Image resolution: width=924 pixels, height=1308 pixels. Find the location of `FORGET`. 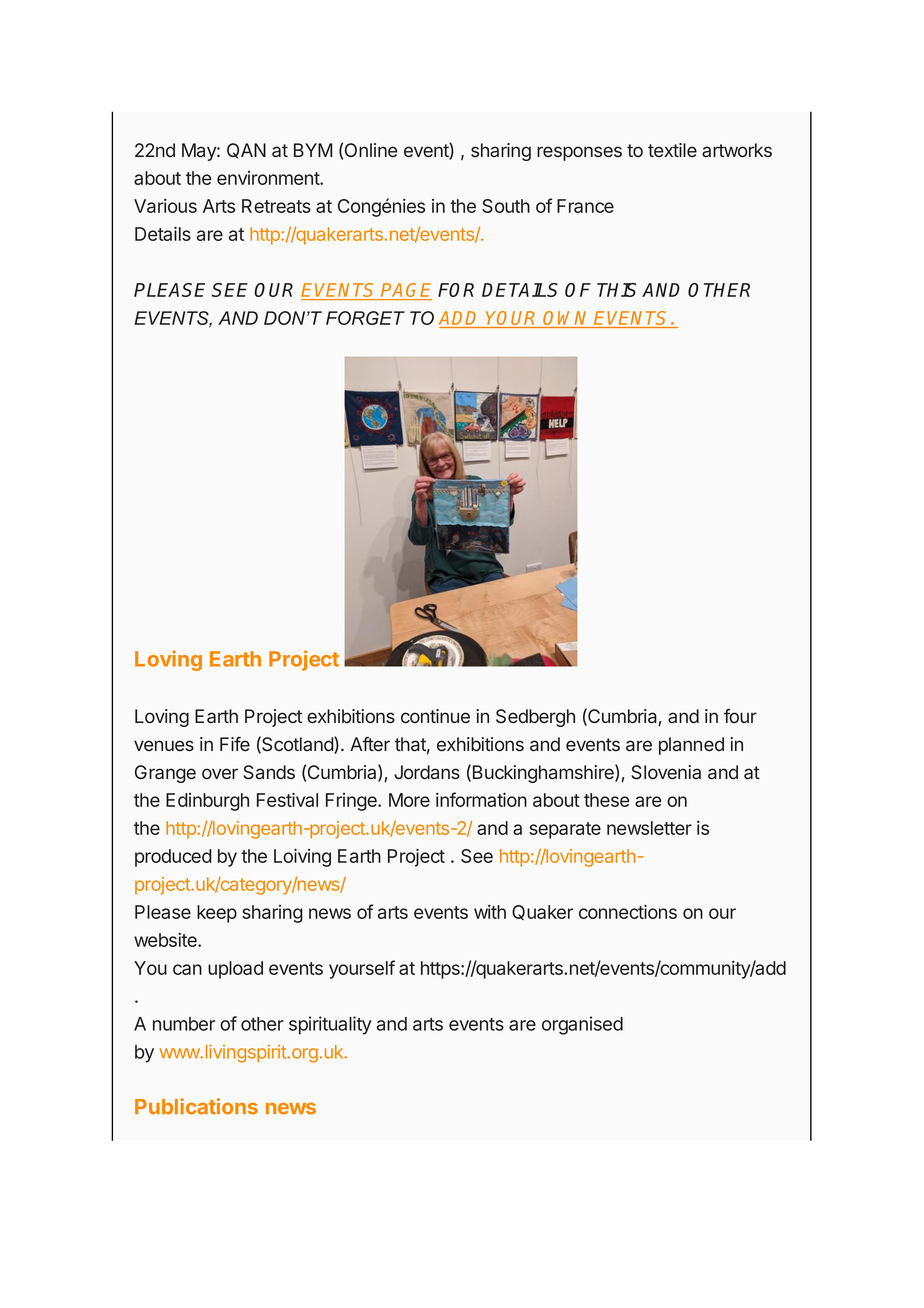

FORGET is located at coordinates (365, 318).
